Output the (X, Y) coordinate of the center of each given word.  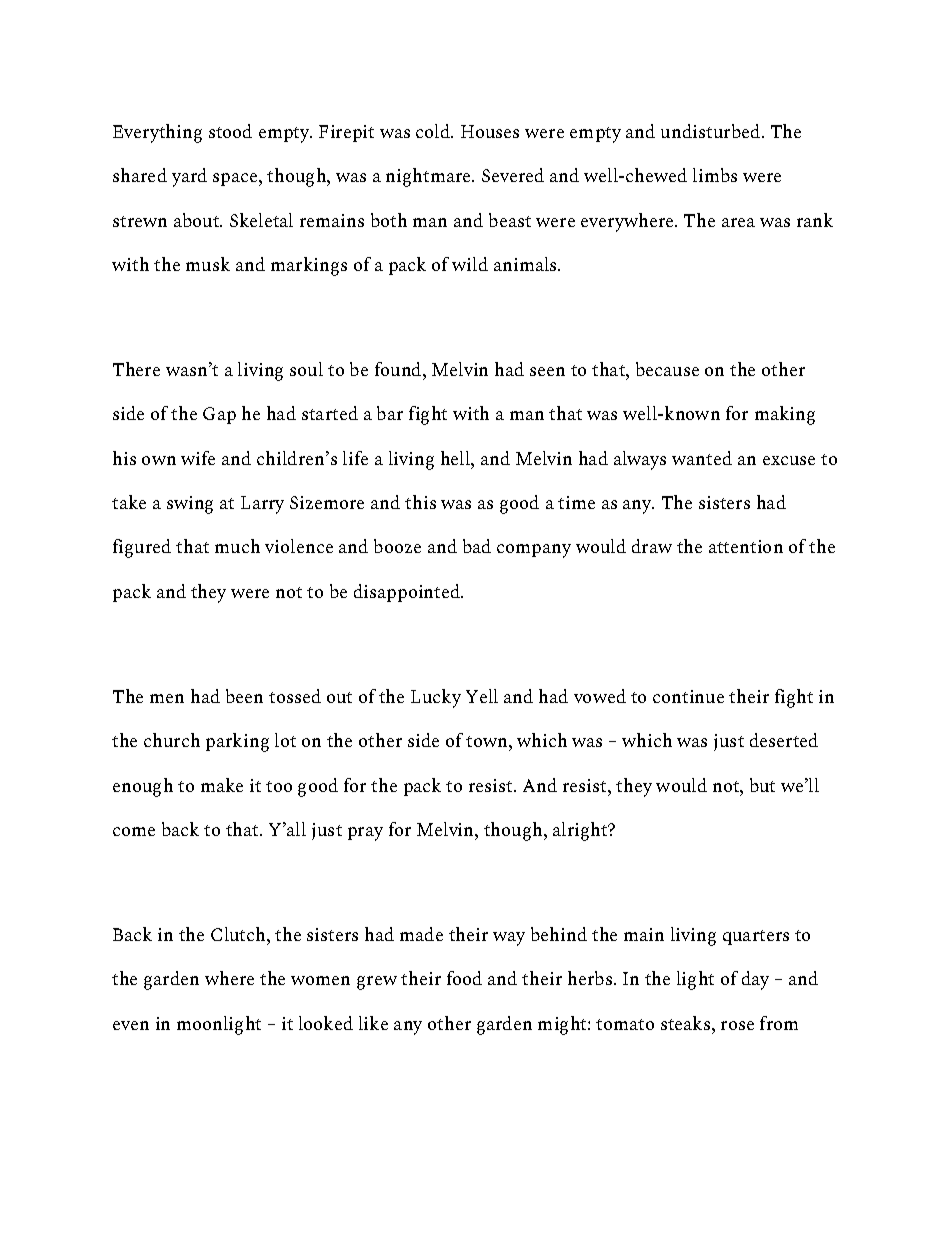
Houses (490, 131)
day (755, 980)
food (464, 978)
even (131, 1025)
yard (189, 177)
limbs (715, 175)
